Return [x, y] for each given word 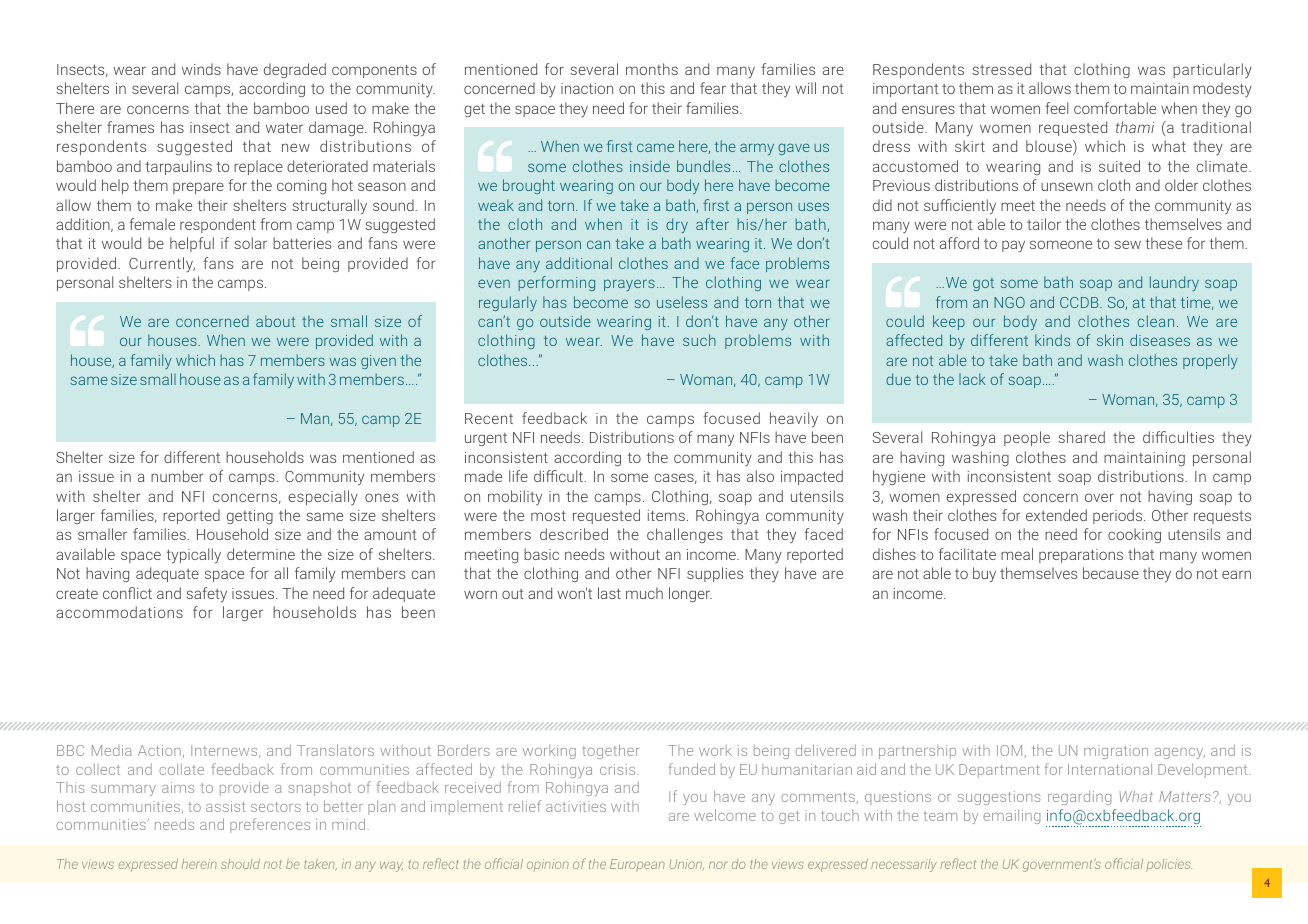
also [760, 476]
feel [1056, 108]
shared [1081, 437]
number [177, 476]
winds [201, 69]
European [637, 865]
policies [1169, 865]
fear [713, 88]
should [240, 864]
